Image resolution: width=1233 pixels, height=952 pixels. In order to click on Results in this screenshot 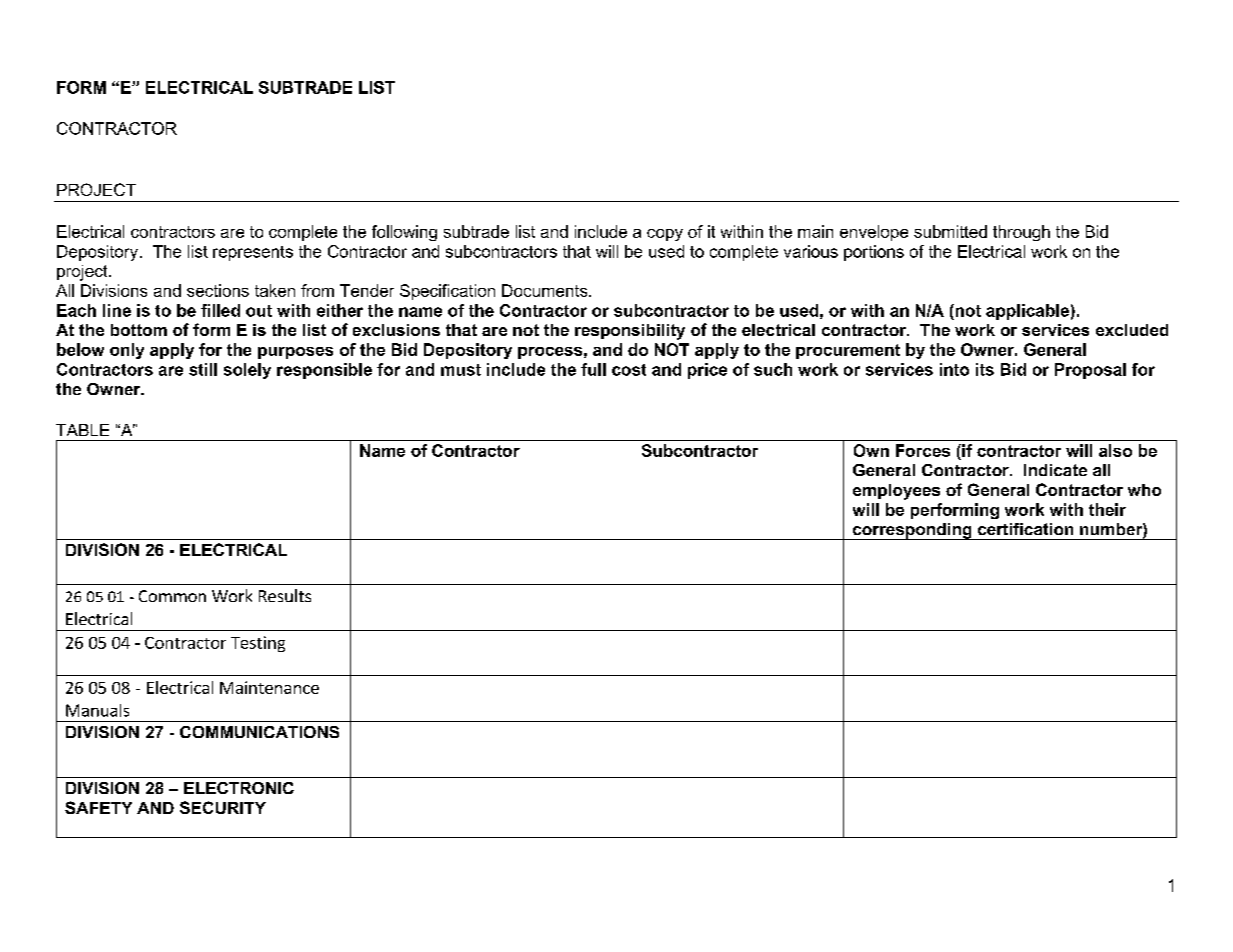, I will do `click(285, 595)`.
